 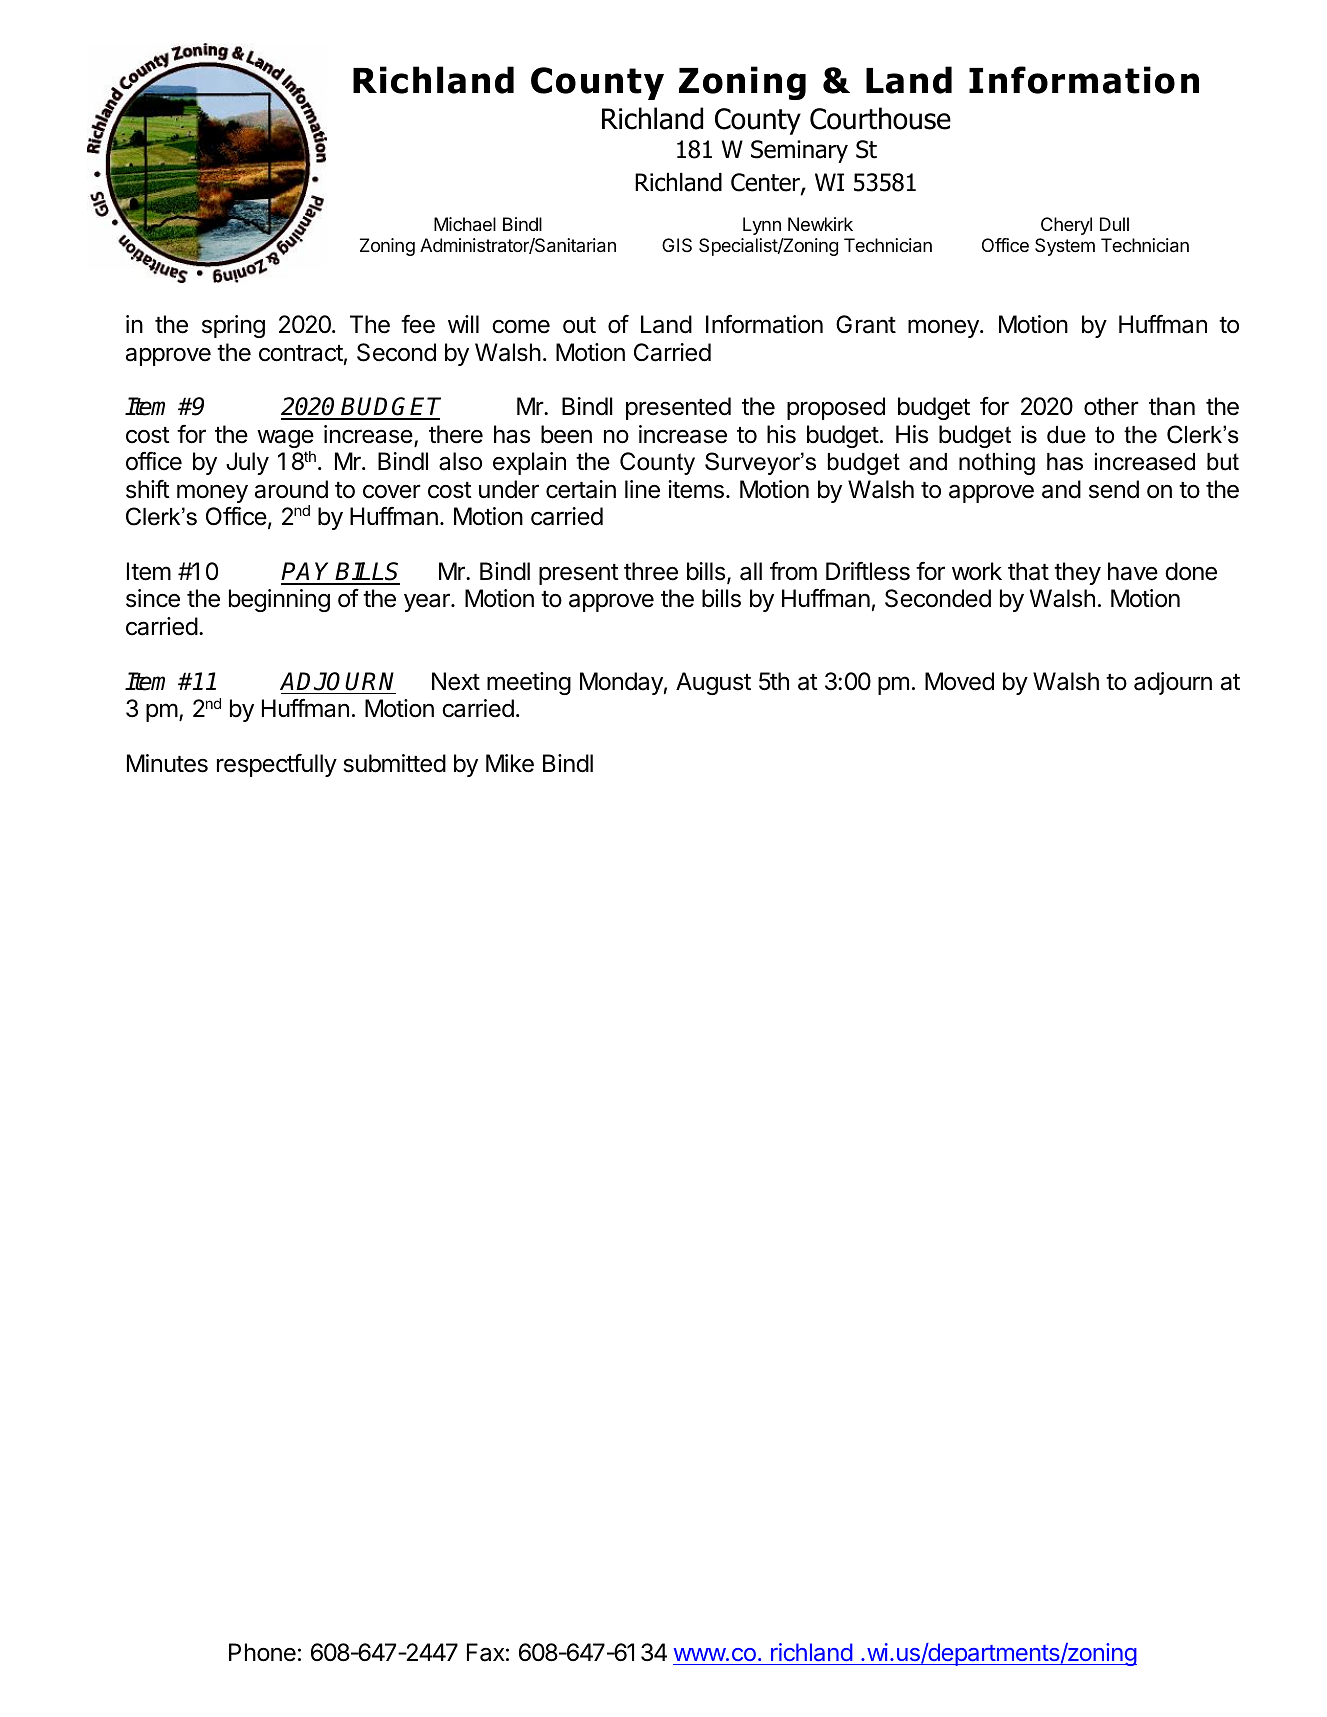 I want to click on Moved, so click(x=959, y=681).
